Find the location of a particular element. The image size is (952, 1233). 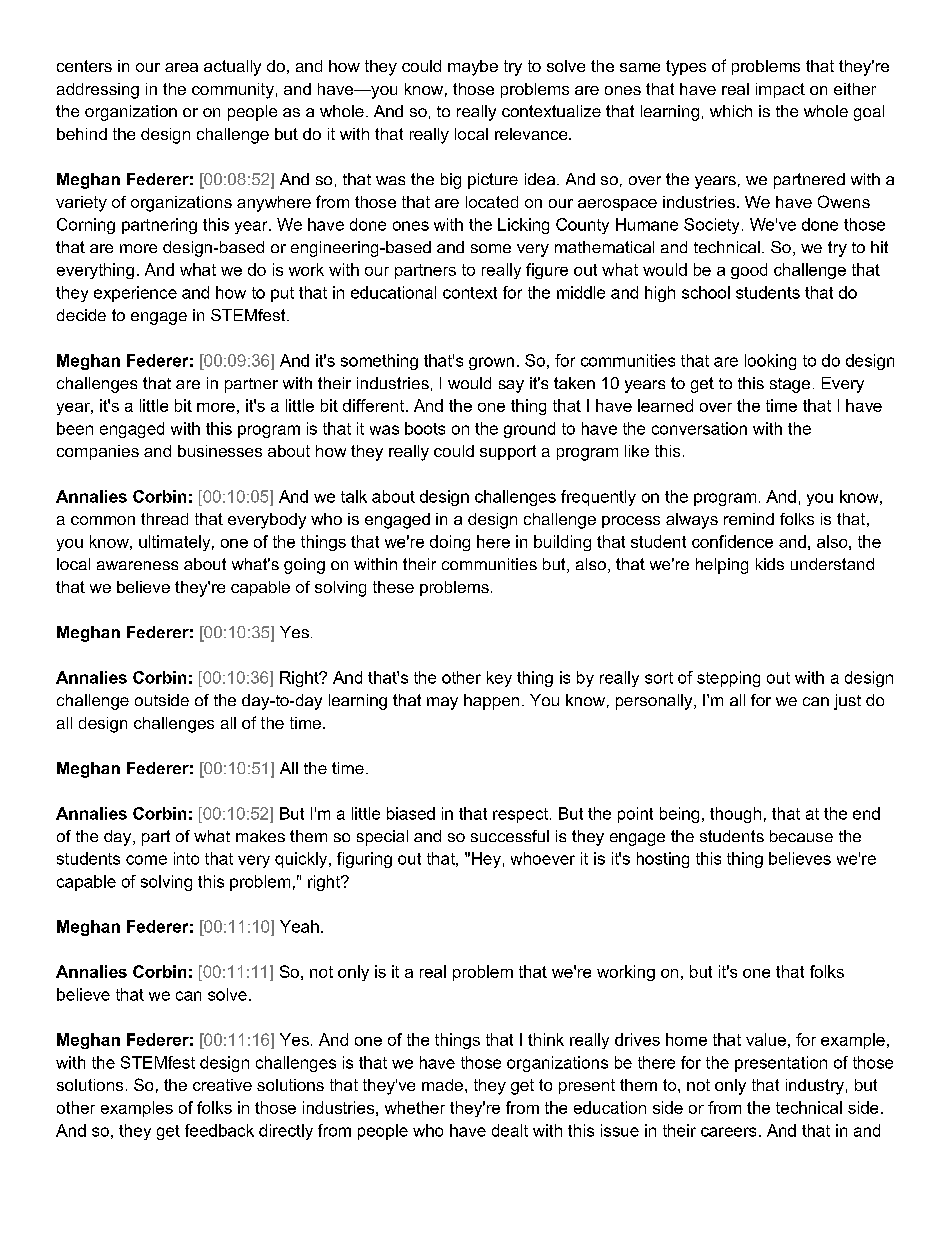

impact is located at coordinates (780, 90).
